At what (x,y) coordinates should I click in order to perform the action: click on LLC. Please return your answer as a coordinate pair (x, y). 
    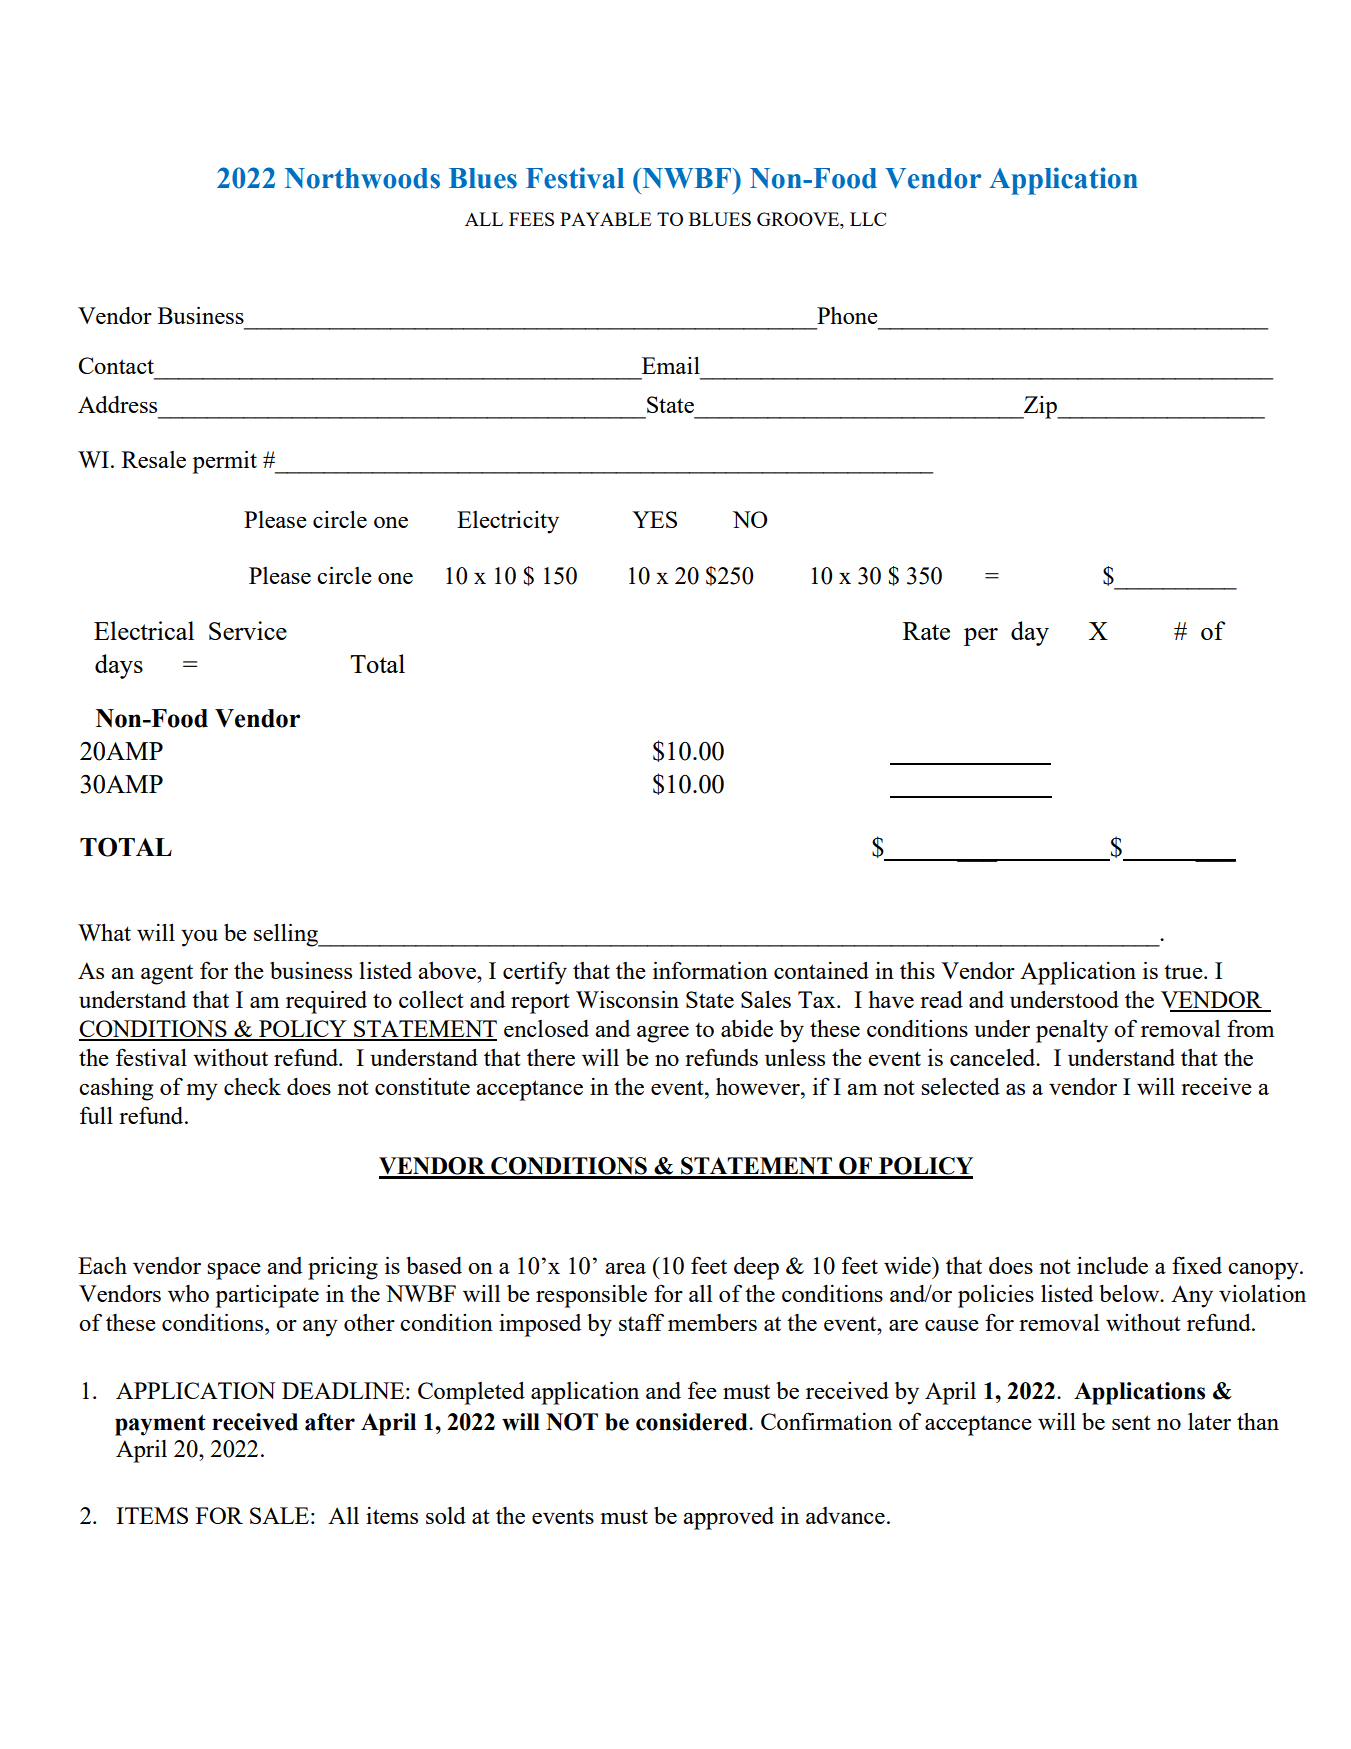
    Looking at the image, I should click on (868, 219).
